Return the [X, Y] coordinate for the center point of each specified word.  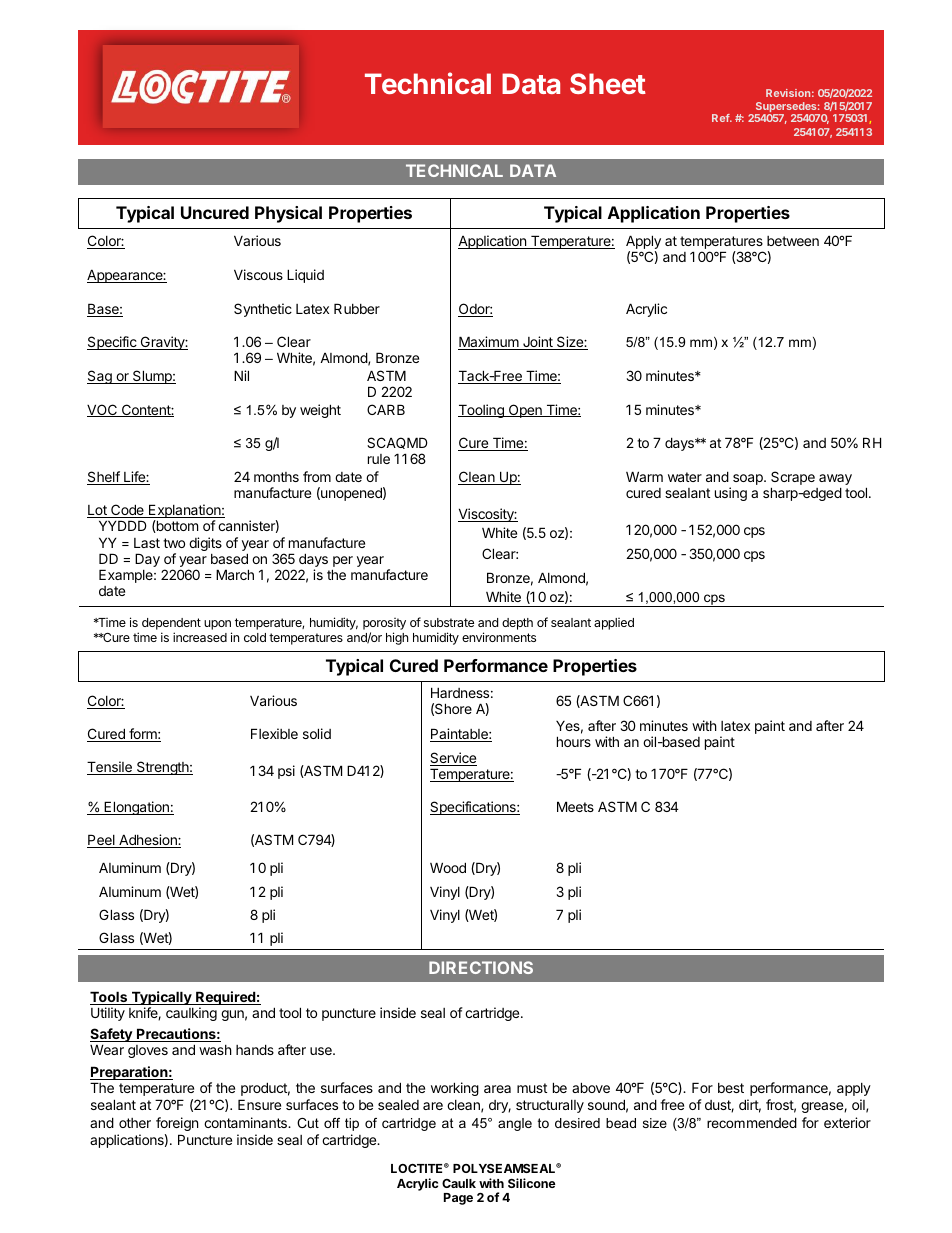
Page [458, 1199]
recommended [752, 1122]
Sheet [608, 83]
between [793, 241]
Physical [288, 214]
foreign [177, 1124]
